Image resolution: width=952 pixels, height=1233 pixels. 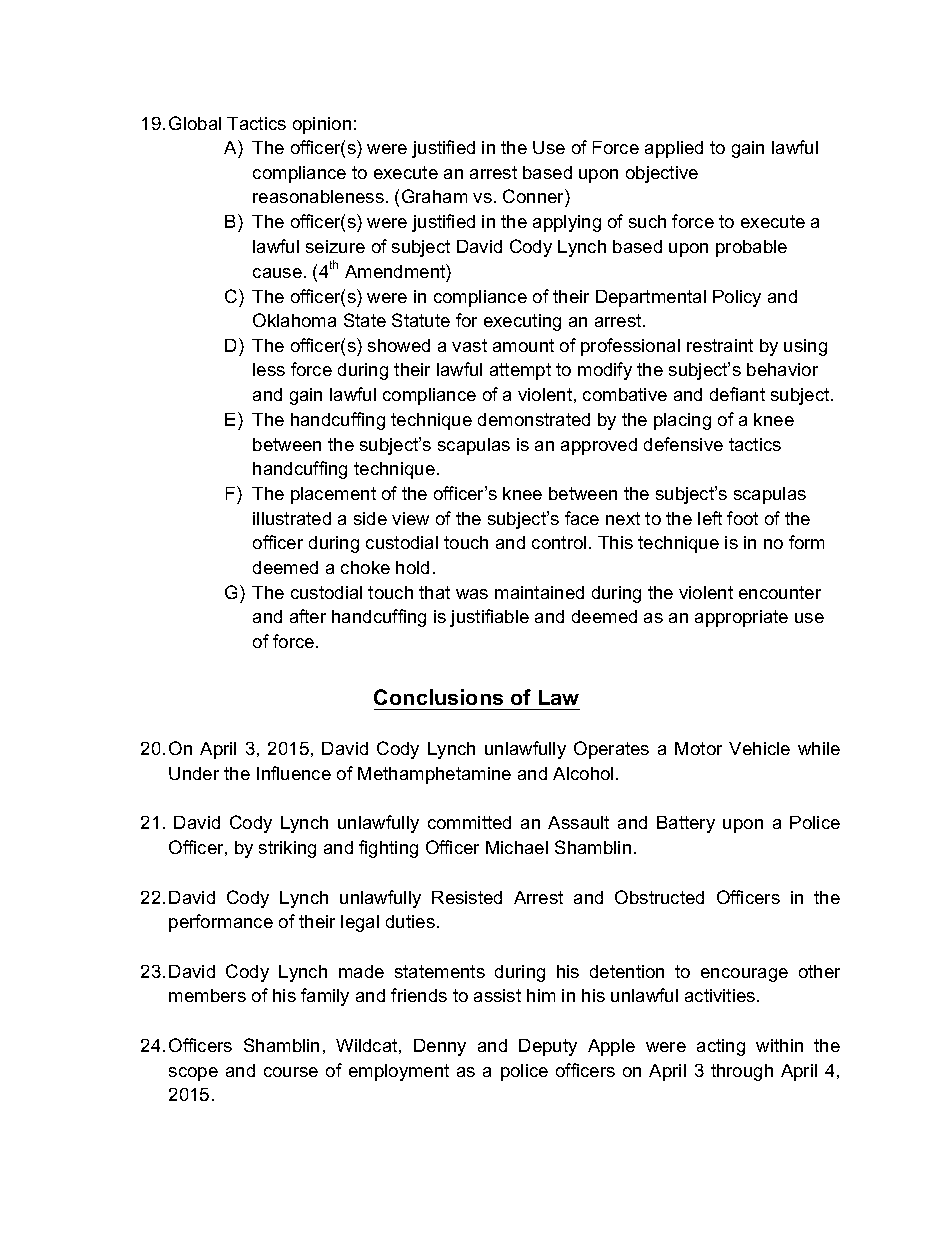 I want to click on course, so click(x=291, y=1072).
